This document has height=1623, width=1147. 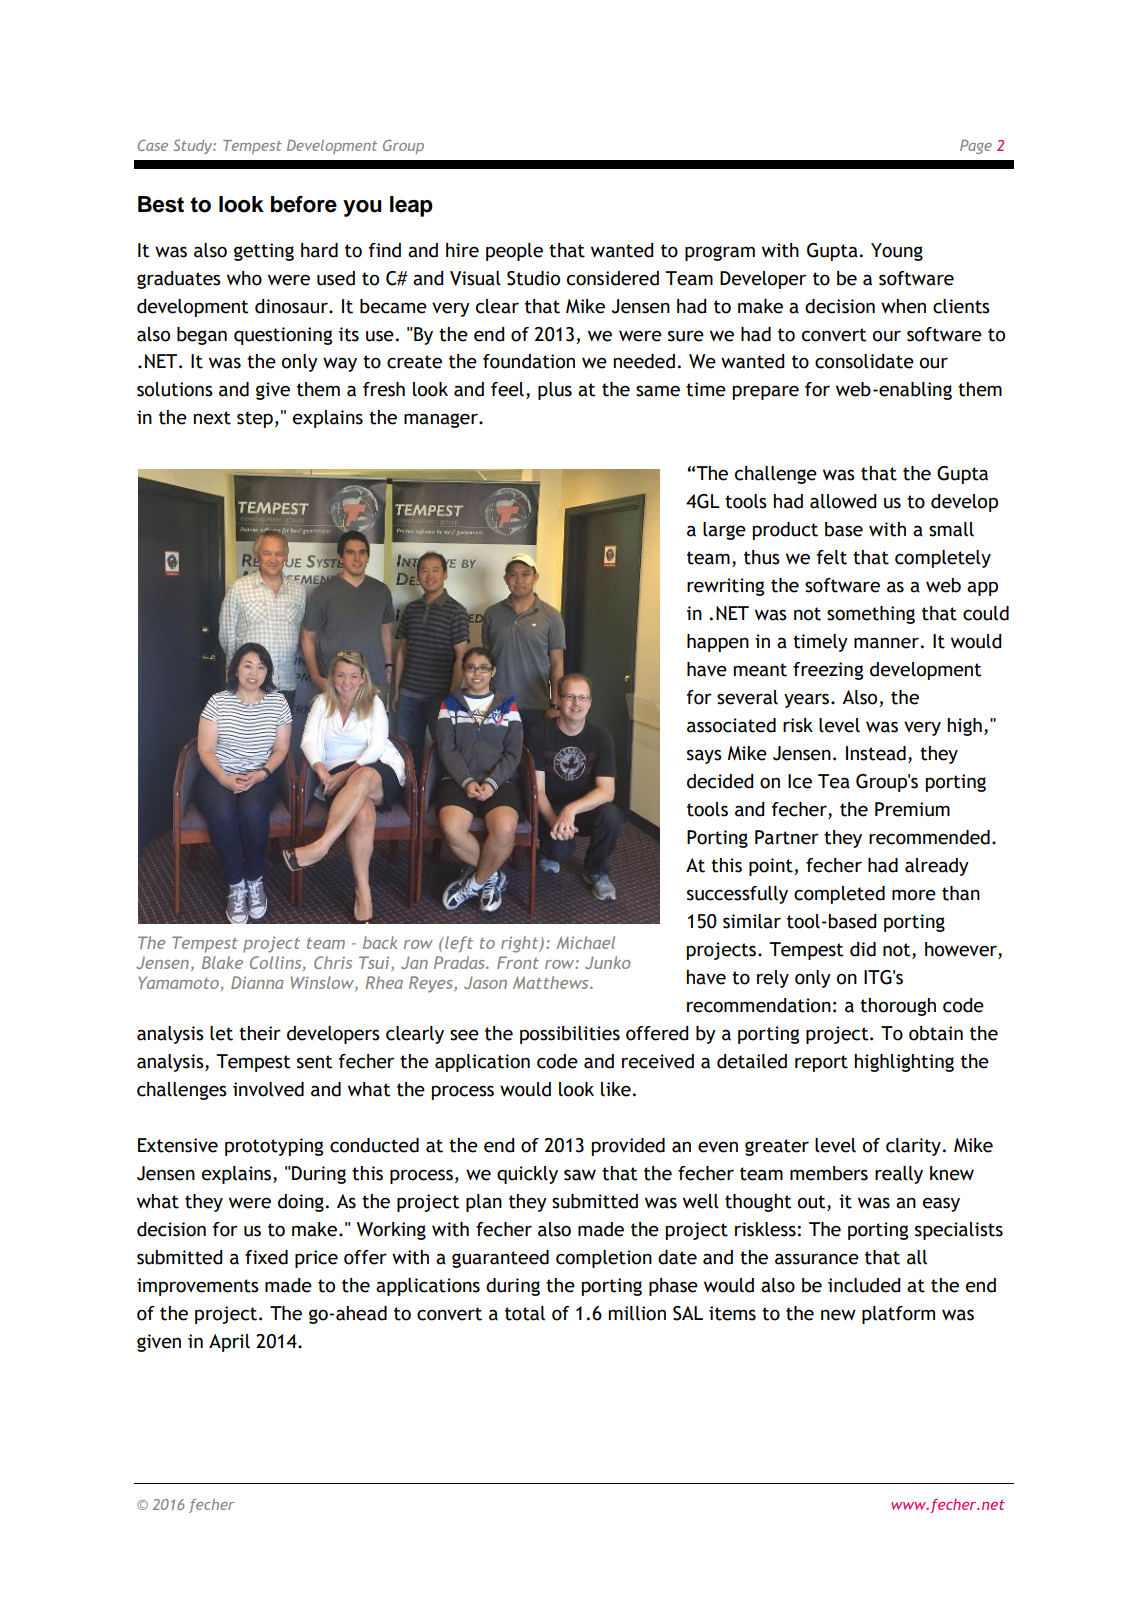 I want to click on Young, so click(x=897, y=252).
